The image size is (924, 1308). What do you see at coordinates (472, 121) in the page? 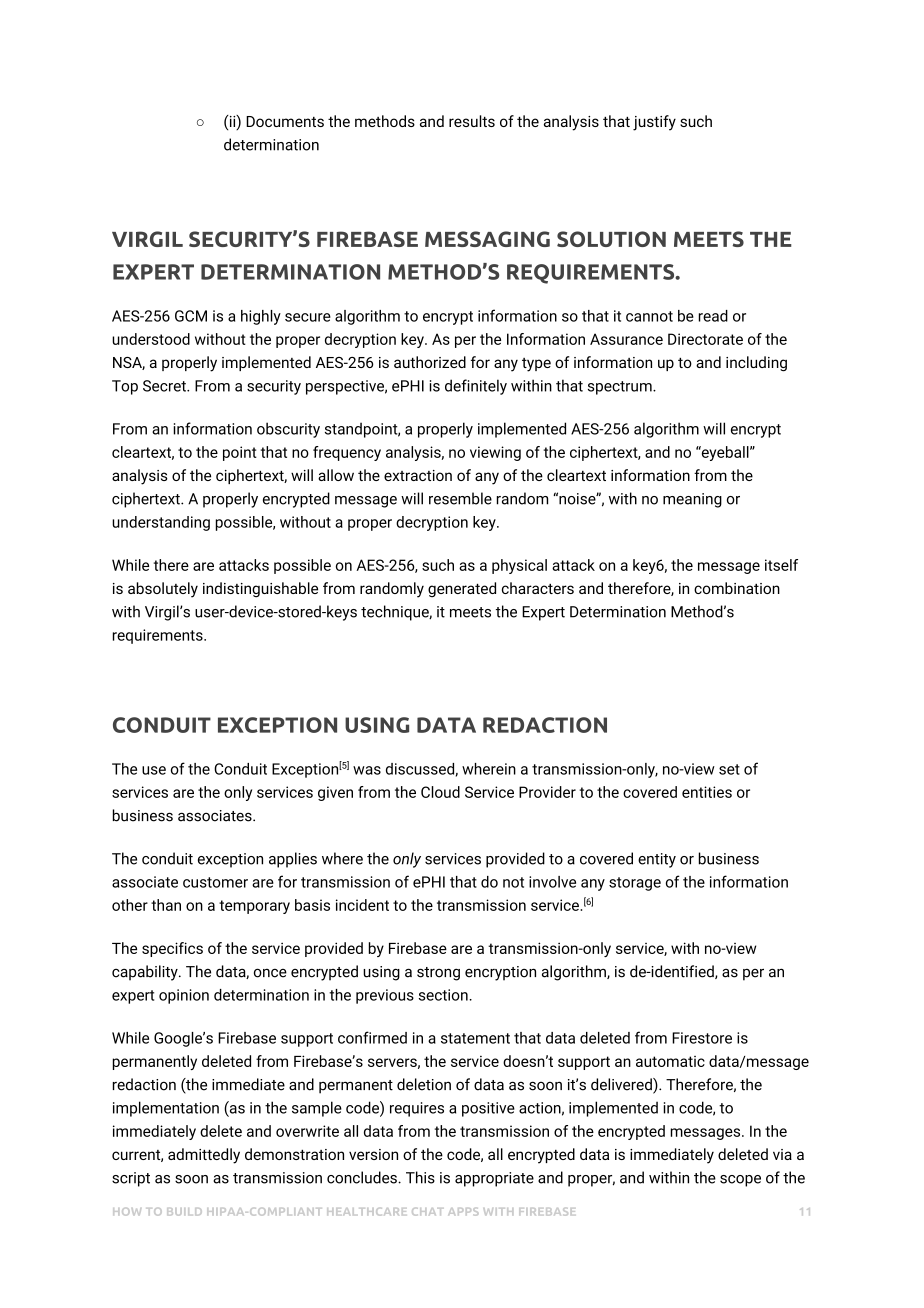
I see `results` at bounding box center [472, 121].
